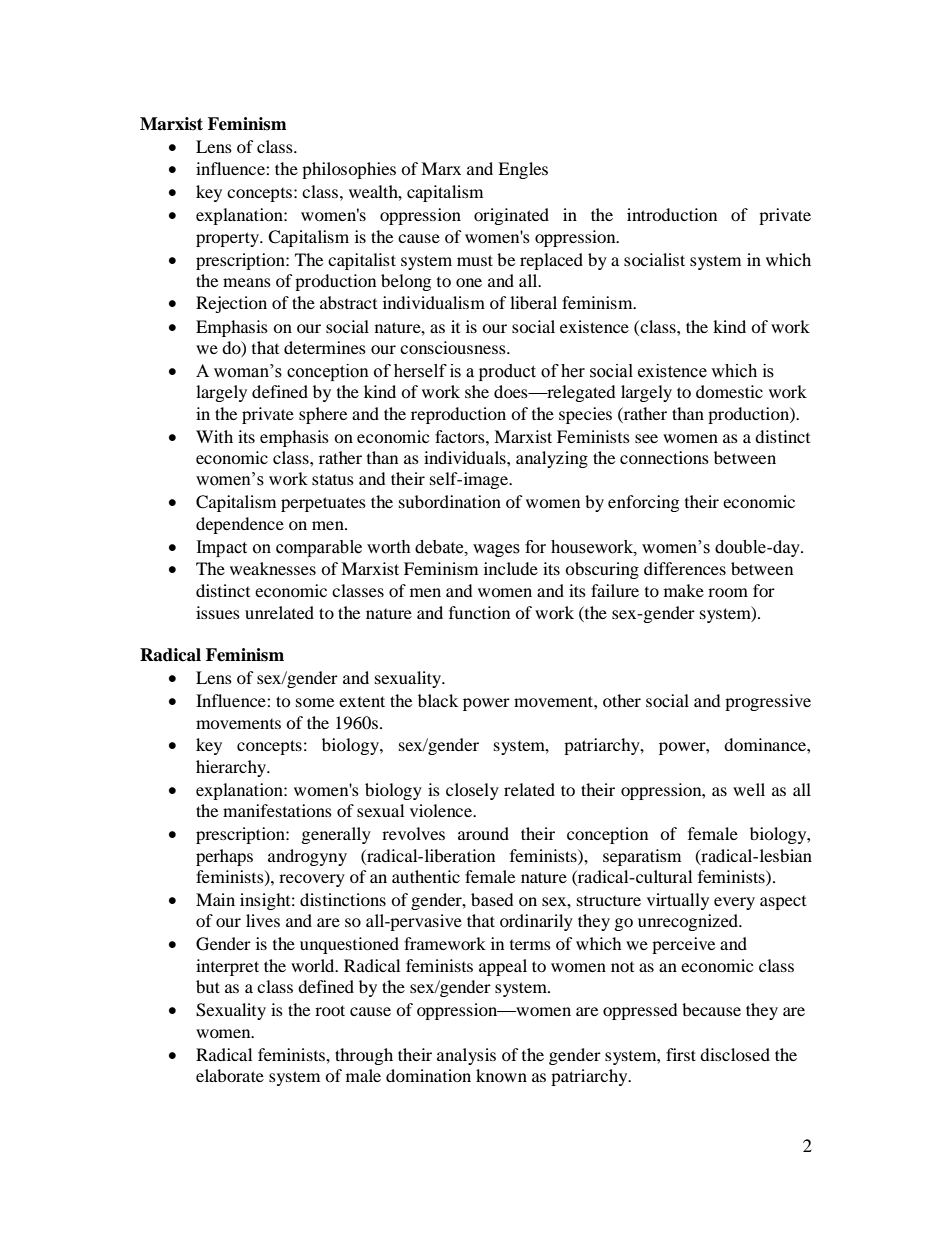 This document has width=952, height=1233. Describe the element at coordinates (228, 239) in the document. I see `property` at that location.
